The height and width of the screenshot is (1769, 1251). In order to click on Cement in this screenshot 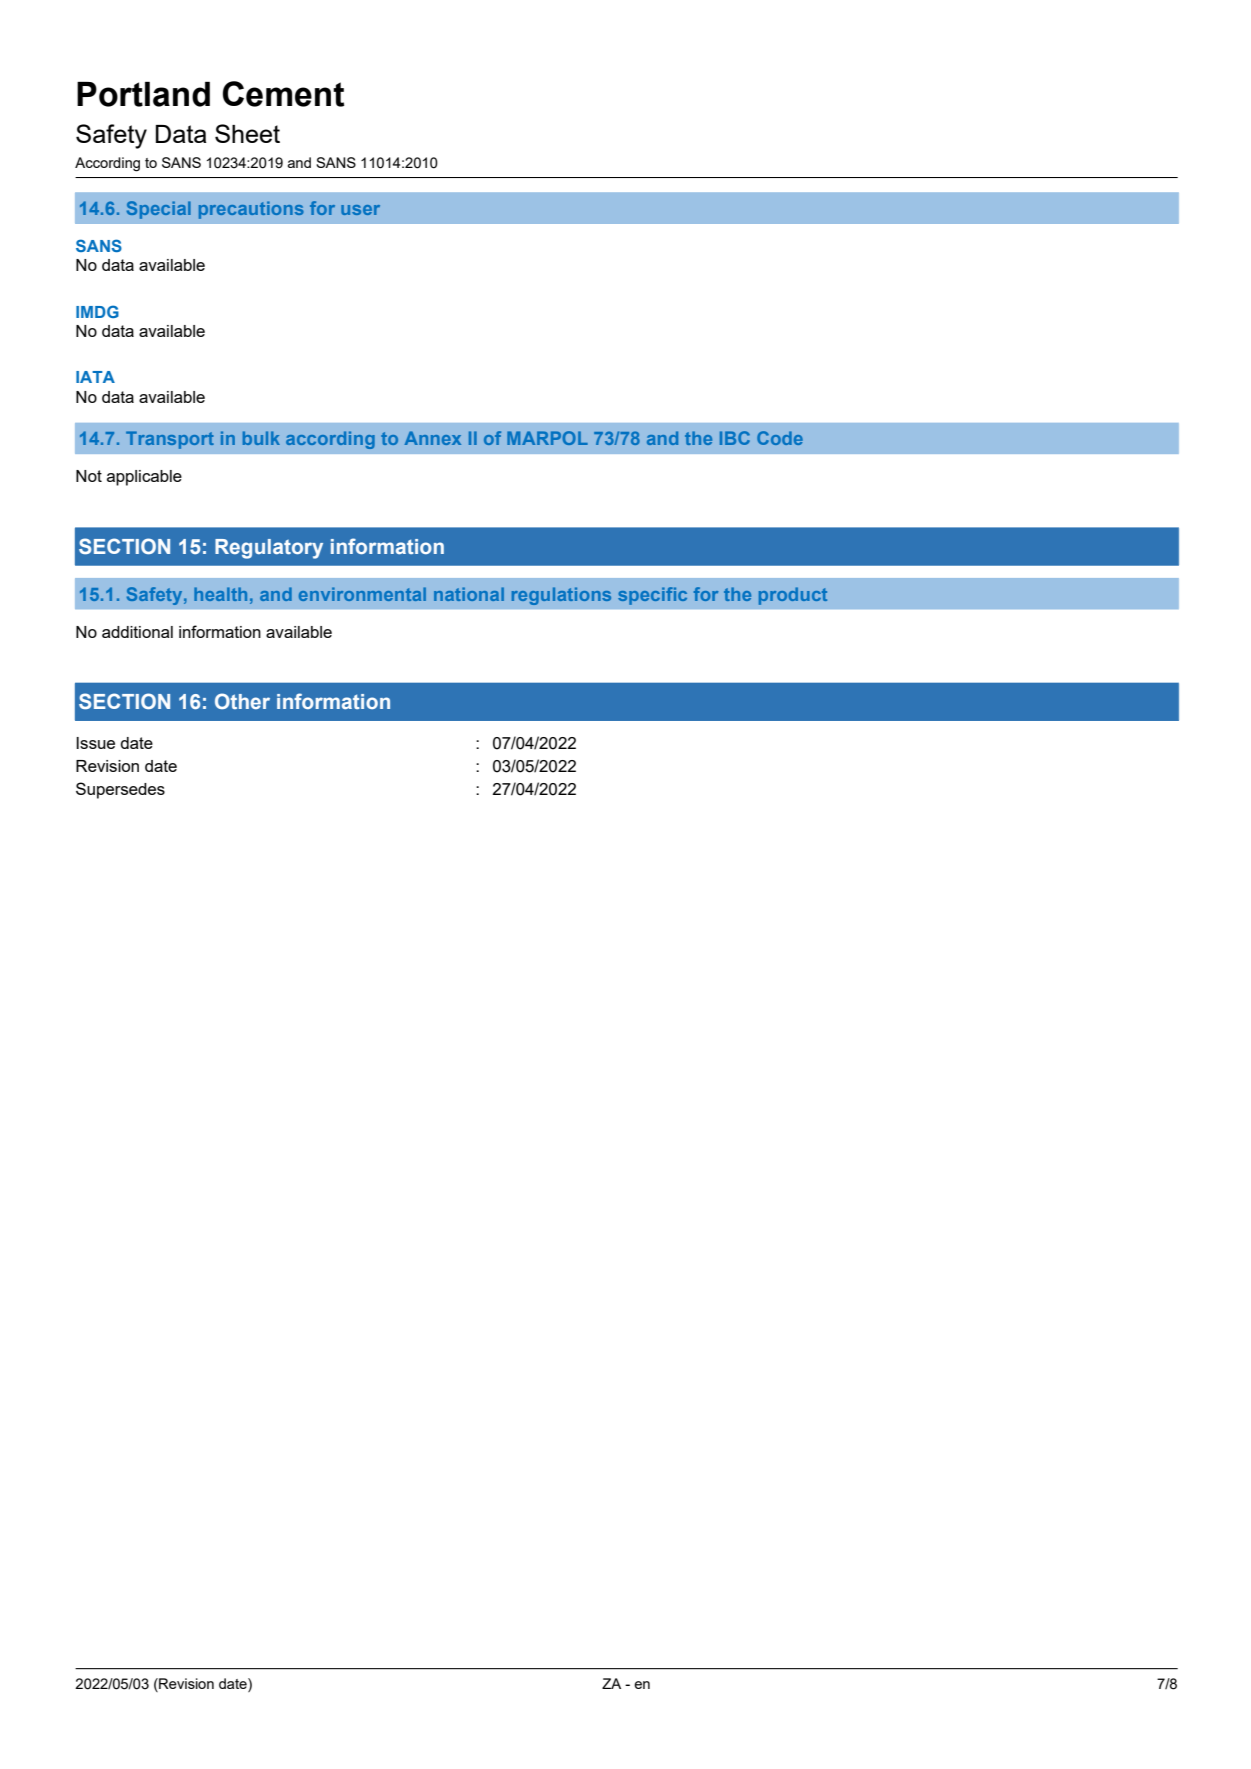, I will do `click(283, 94)`.
